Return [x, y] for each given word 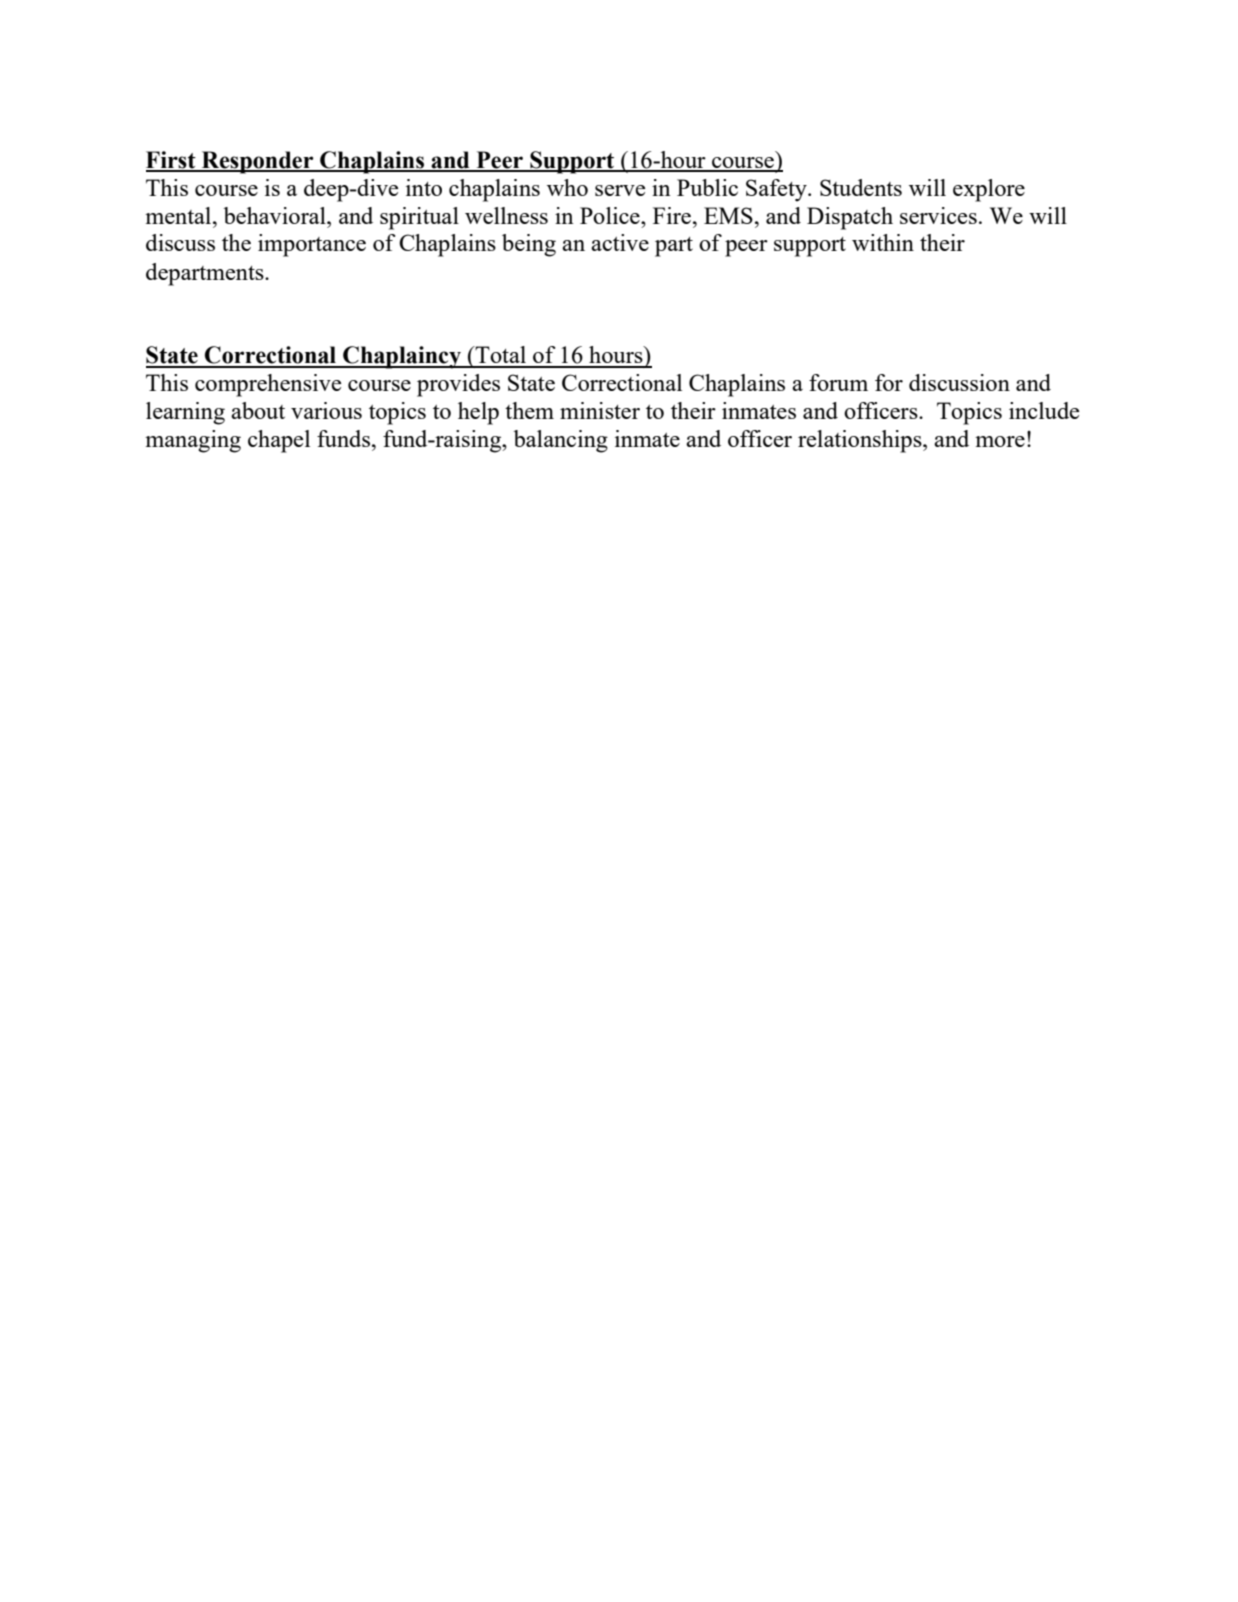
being [529, 245]
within [883, 242]
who [567, 187]
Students [861, 187]
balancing [561, 441]
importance [312, 245]
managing [193, 441]
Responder [258, 162]
